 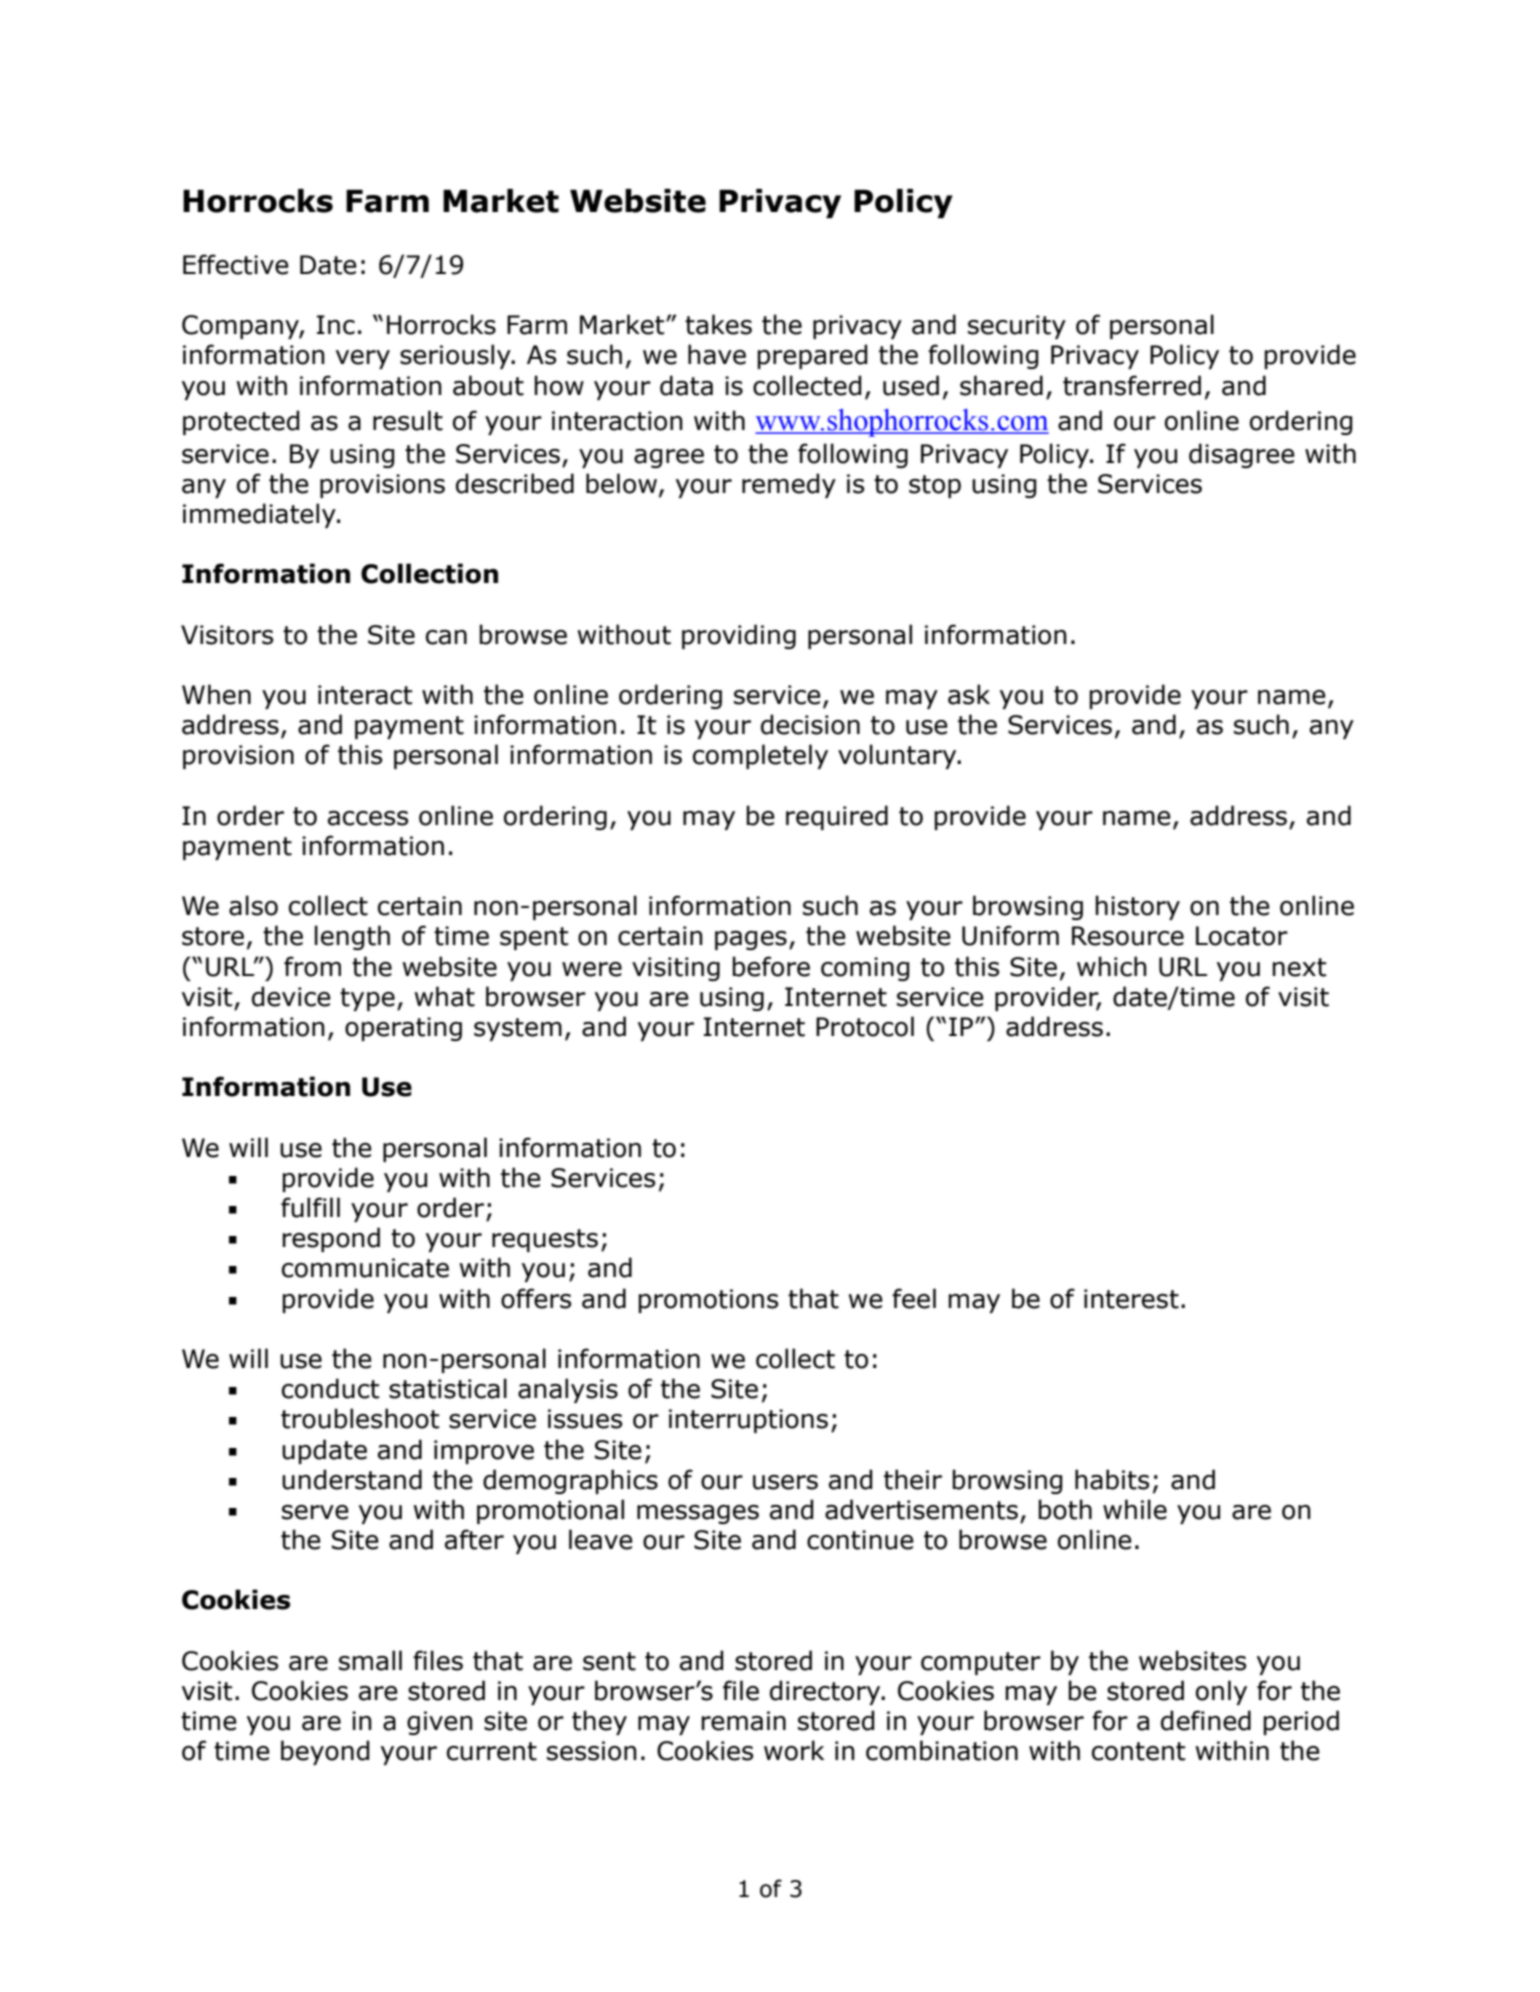 What do you see at coordinates (718, 324) in the page?
I see `takes` at bounding box center [718, 324].
